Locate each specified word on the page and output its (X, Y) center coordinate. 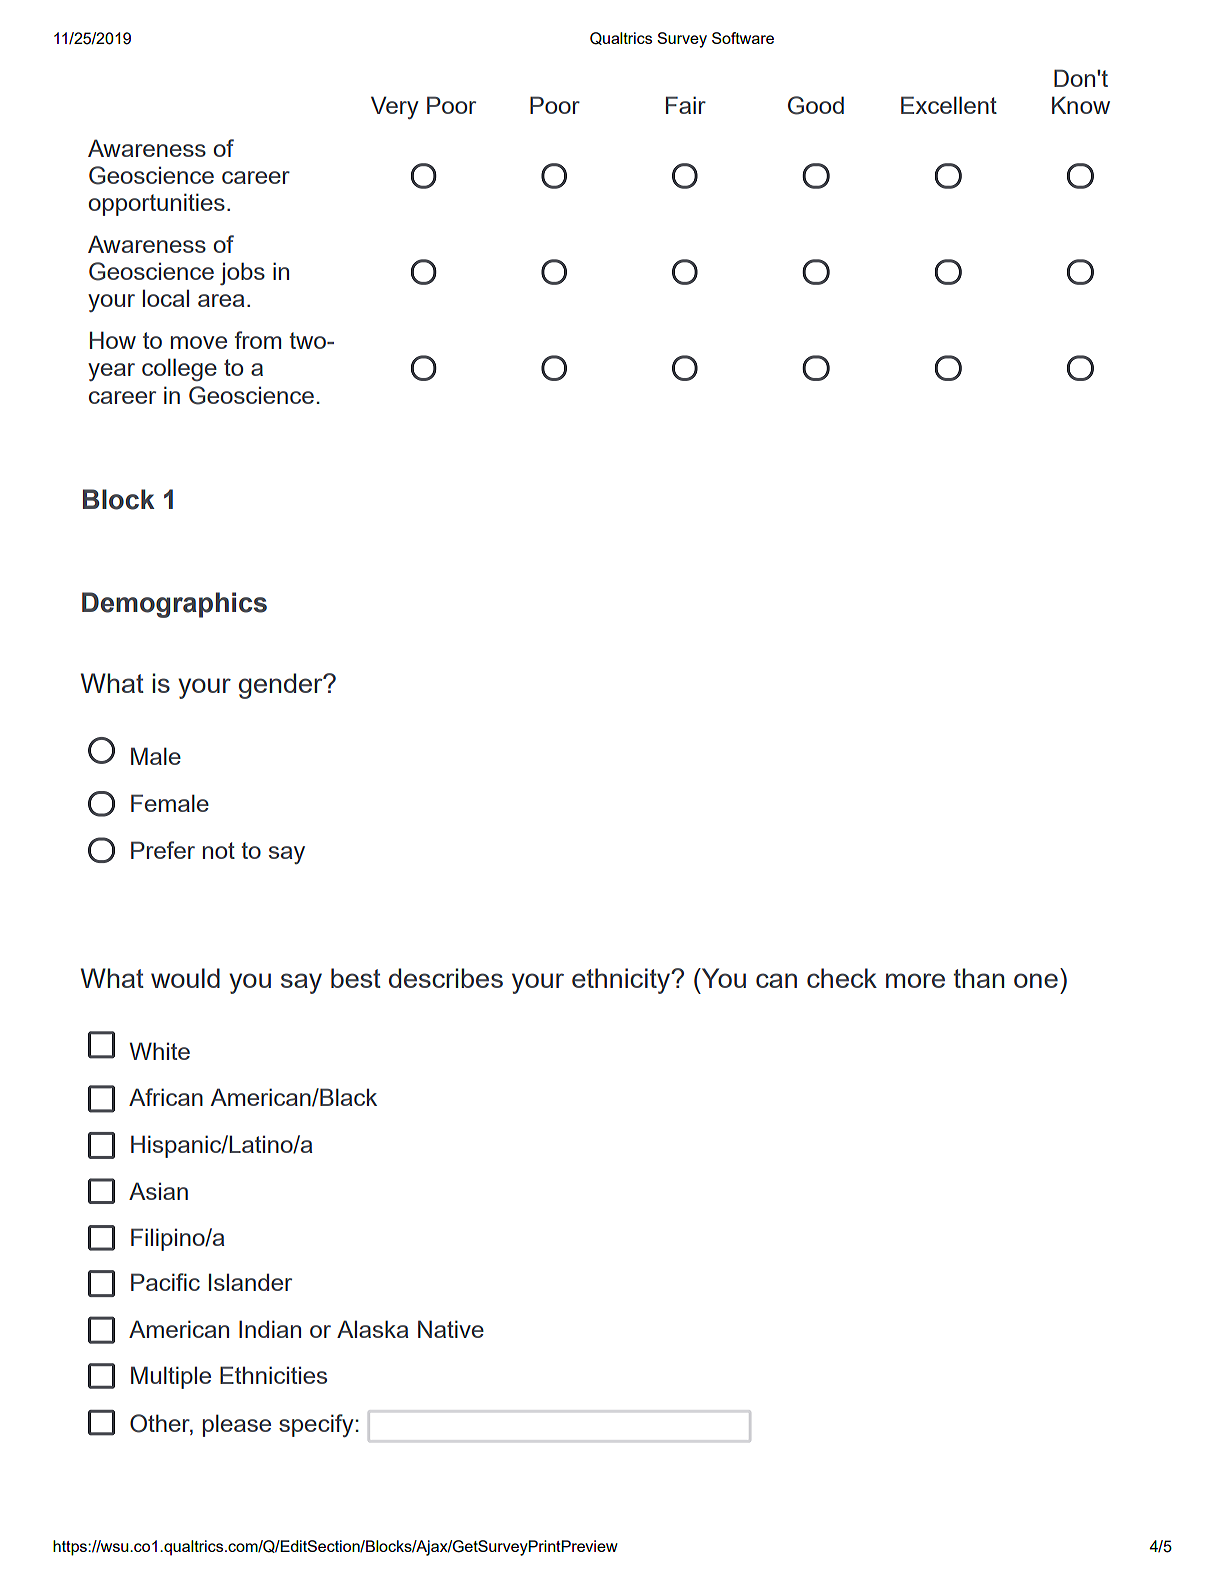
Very (395, 107)
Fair (686, 105)
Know (1081, 105)
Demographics (174, 605)
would (185, 978)
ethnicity (622, 981)
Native (451, 1329)
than (979, 978)
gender (282, 686)
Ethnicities (273, 1375)
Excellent (949, 105)
